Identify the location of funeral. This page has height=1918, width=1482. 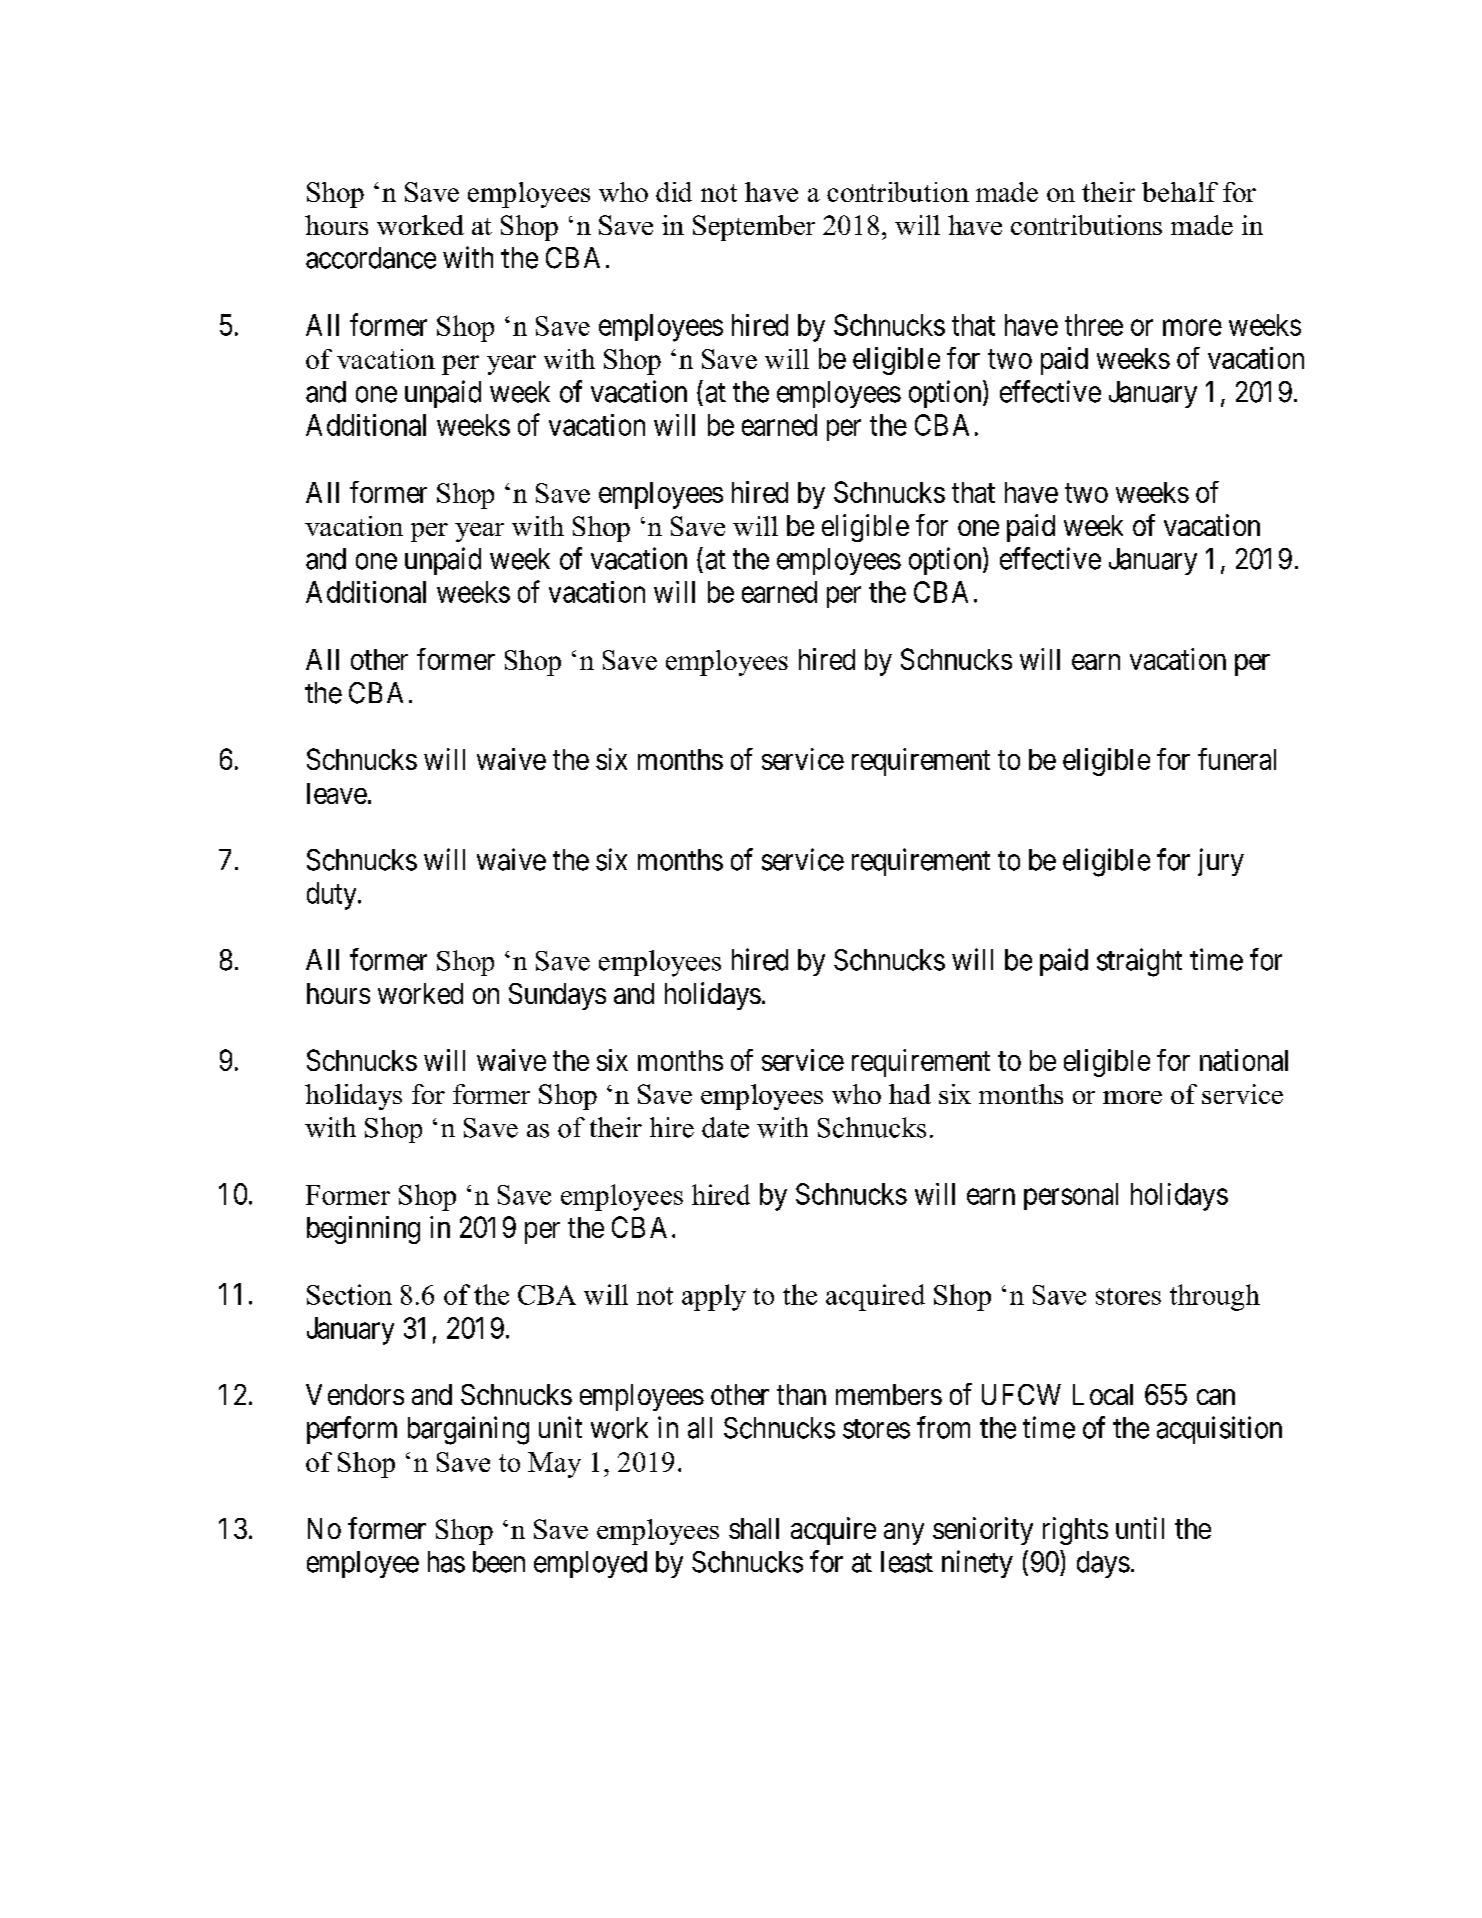
(1237, 759).
